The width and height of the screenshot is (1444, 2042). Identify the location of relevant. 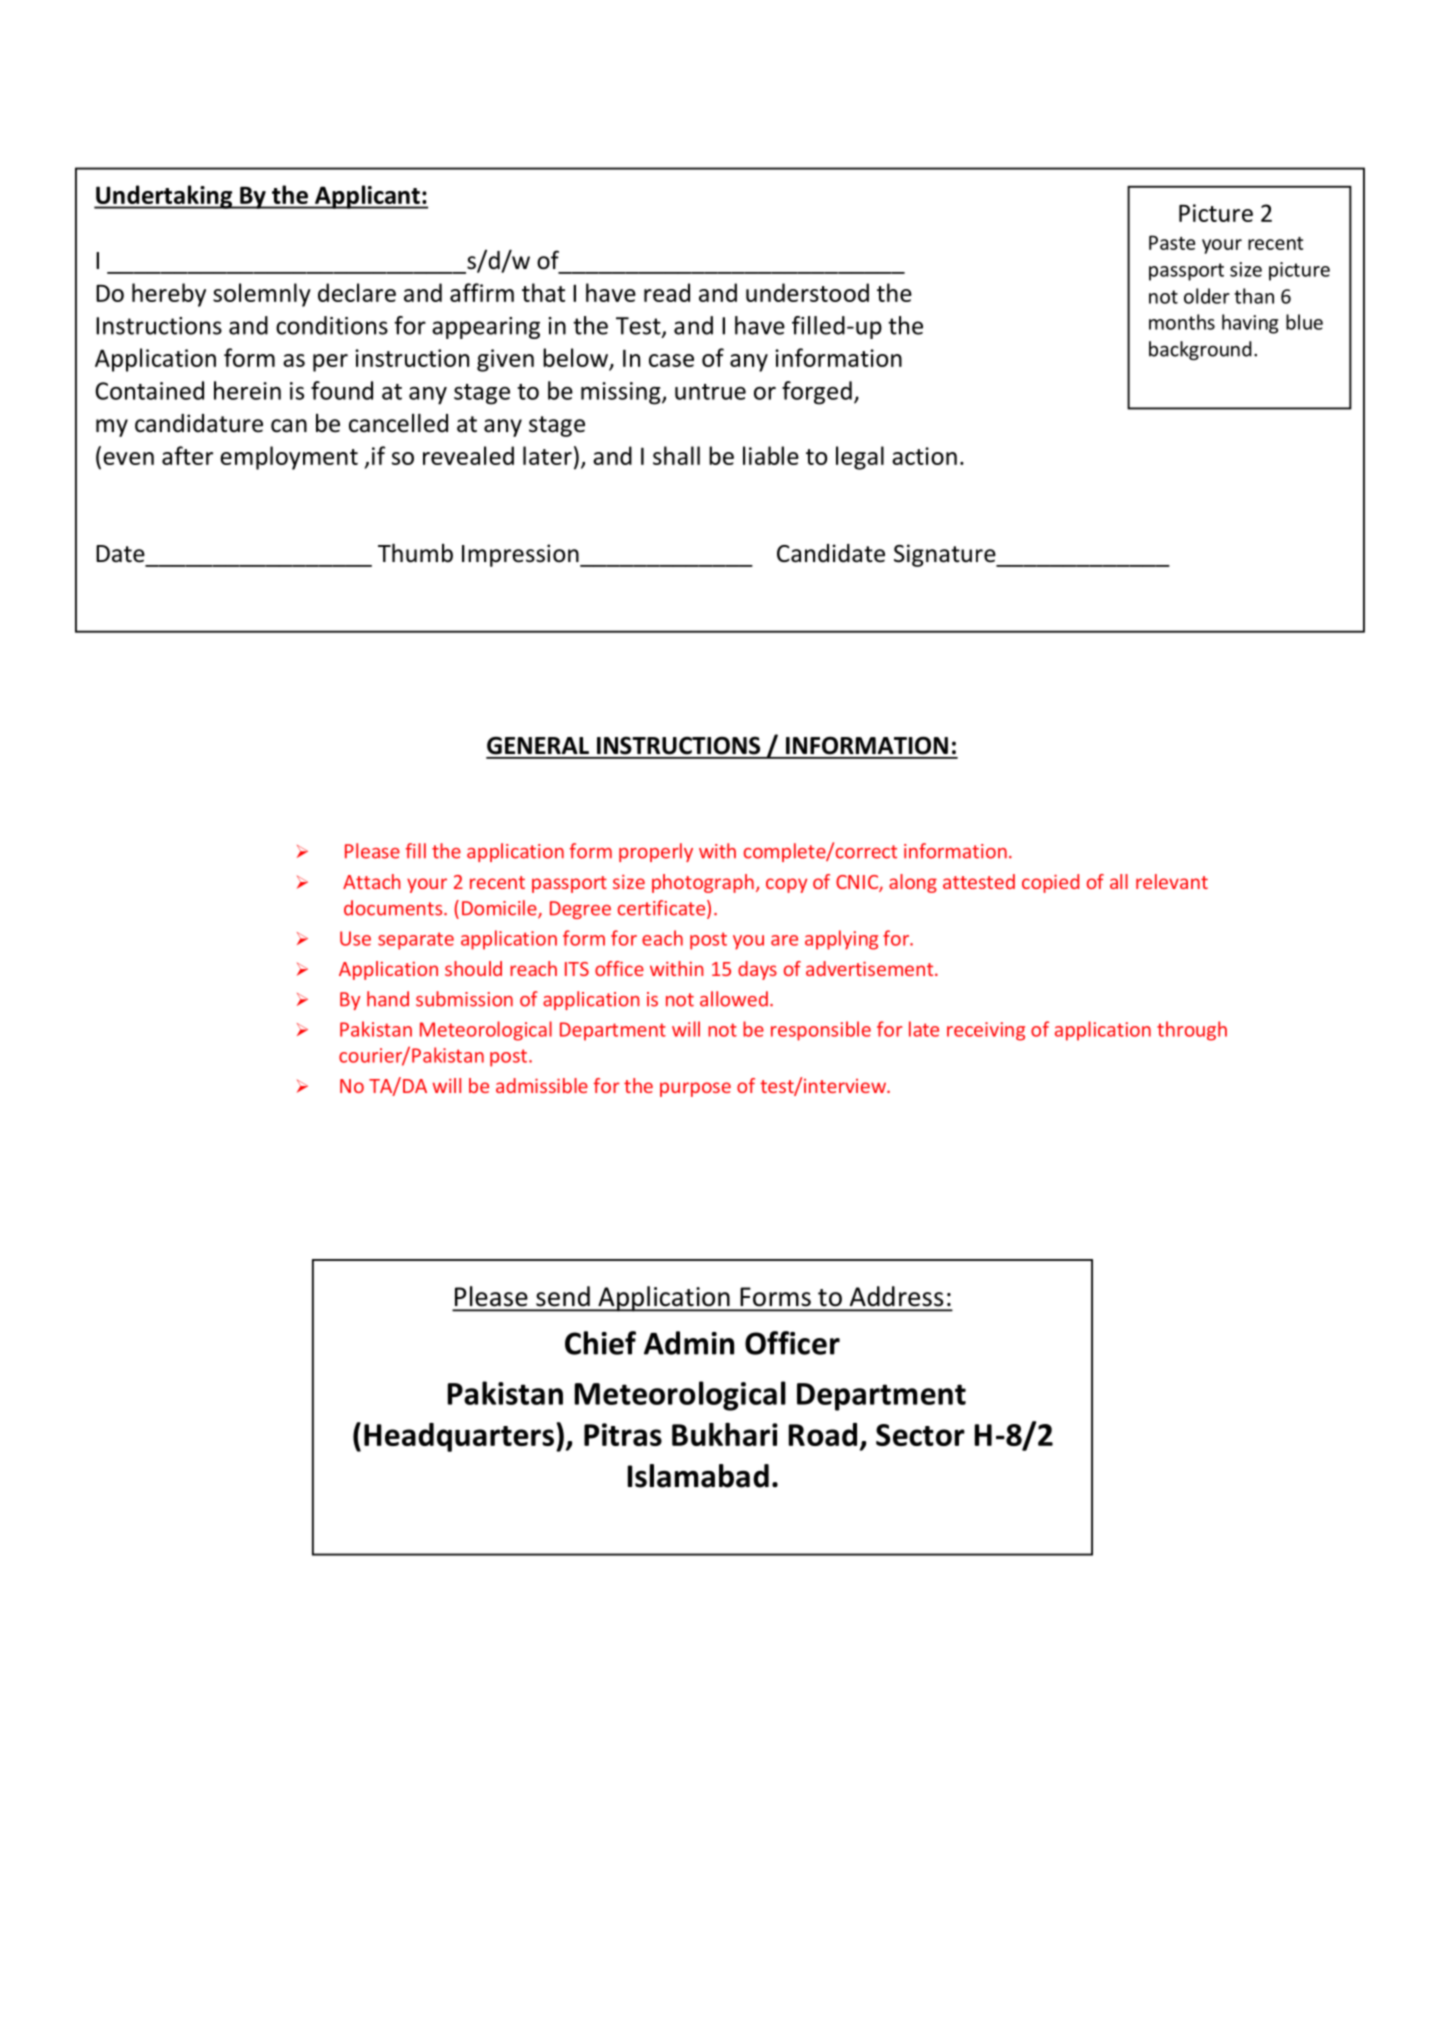
(1172, 881).
